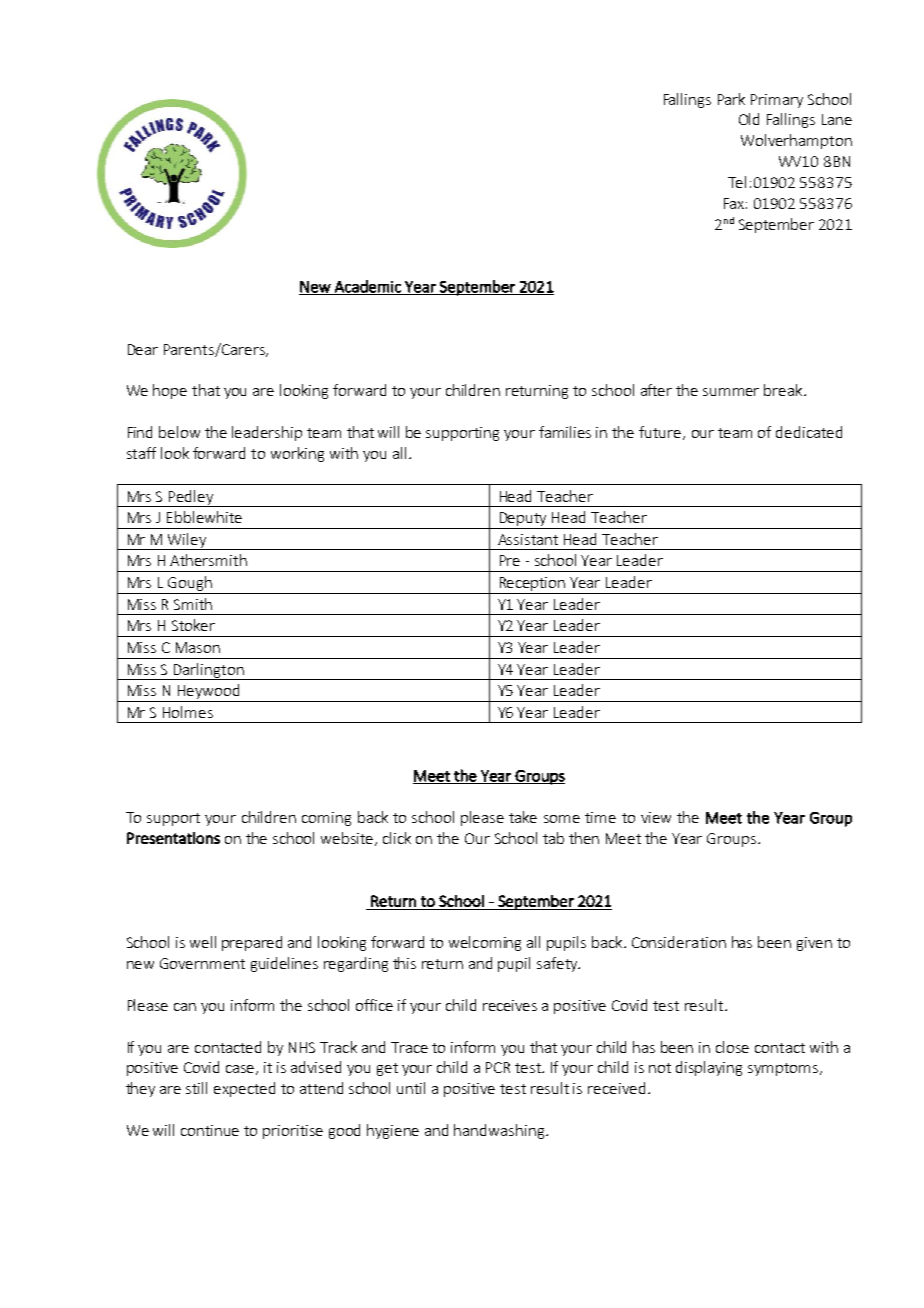  I want to click on Old, so click(749, 119).
